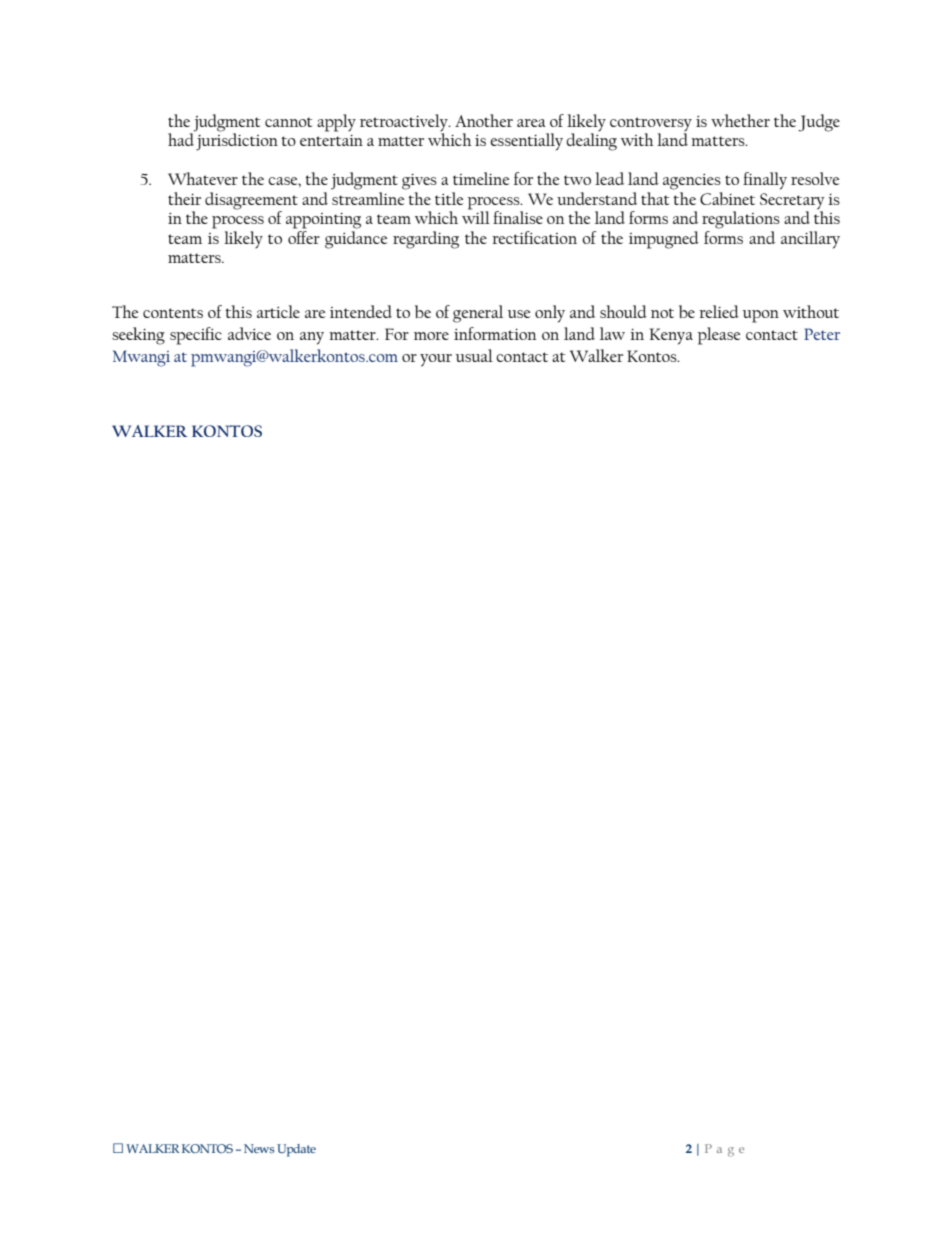 The image size is (952, 1233). Describe the element at coordinates (237, 141) in the image. I see `jurisdiction` at that location.
